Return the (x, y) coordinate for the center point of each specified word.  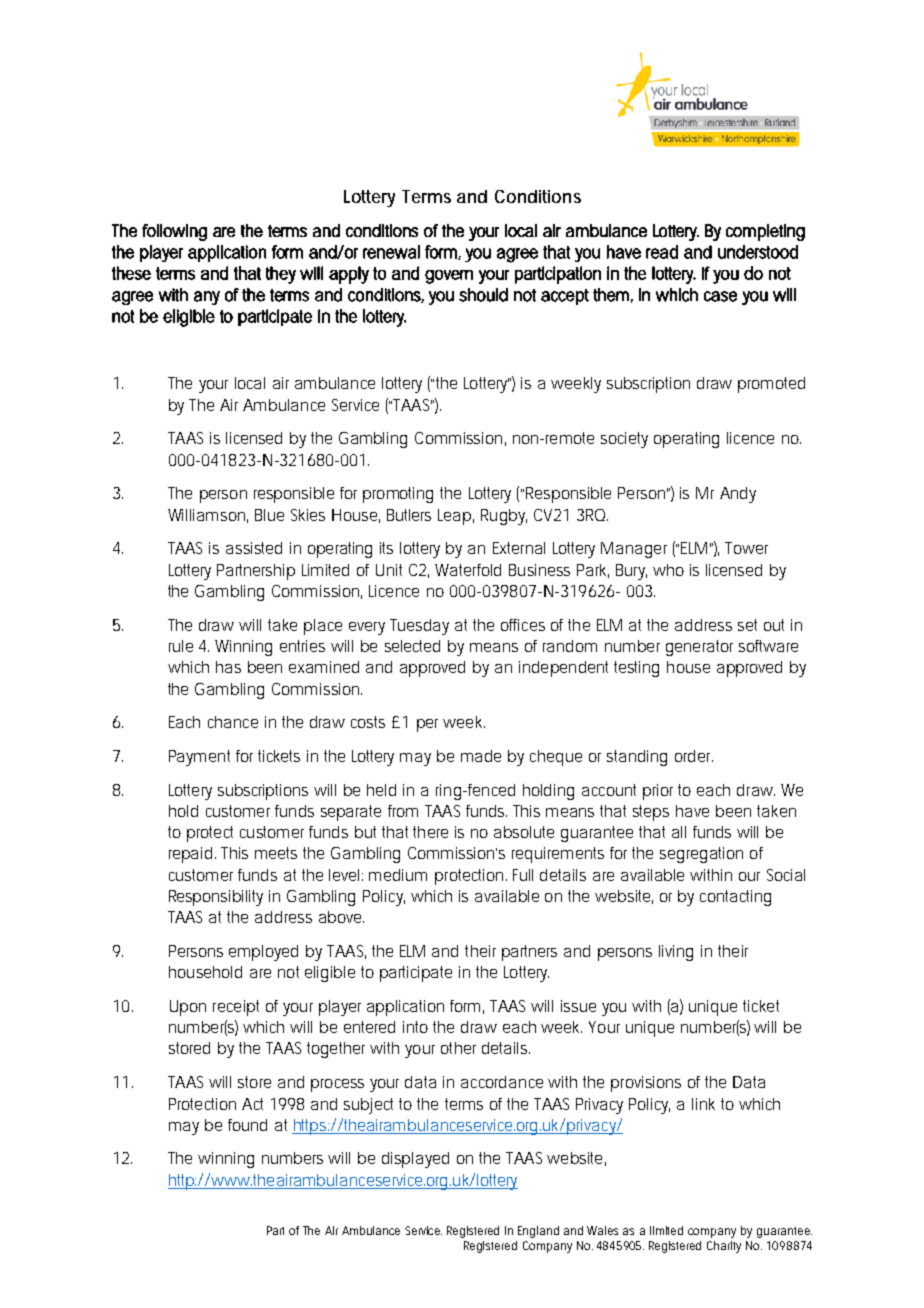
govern (449, 277)
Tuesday (419, 627)
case (720, 296)
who (668, 570)
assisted (254, 548)
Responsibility (216, 898)
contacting (735, 898)
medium (398, 875)
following (174, 232)
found (247, 1125)
